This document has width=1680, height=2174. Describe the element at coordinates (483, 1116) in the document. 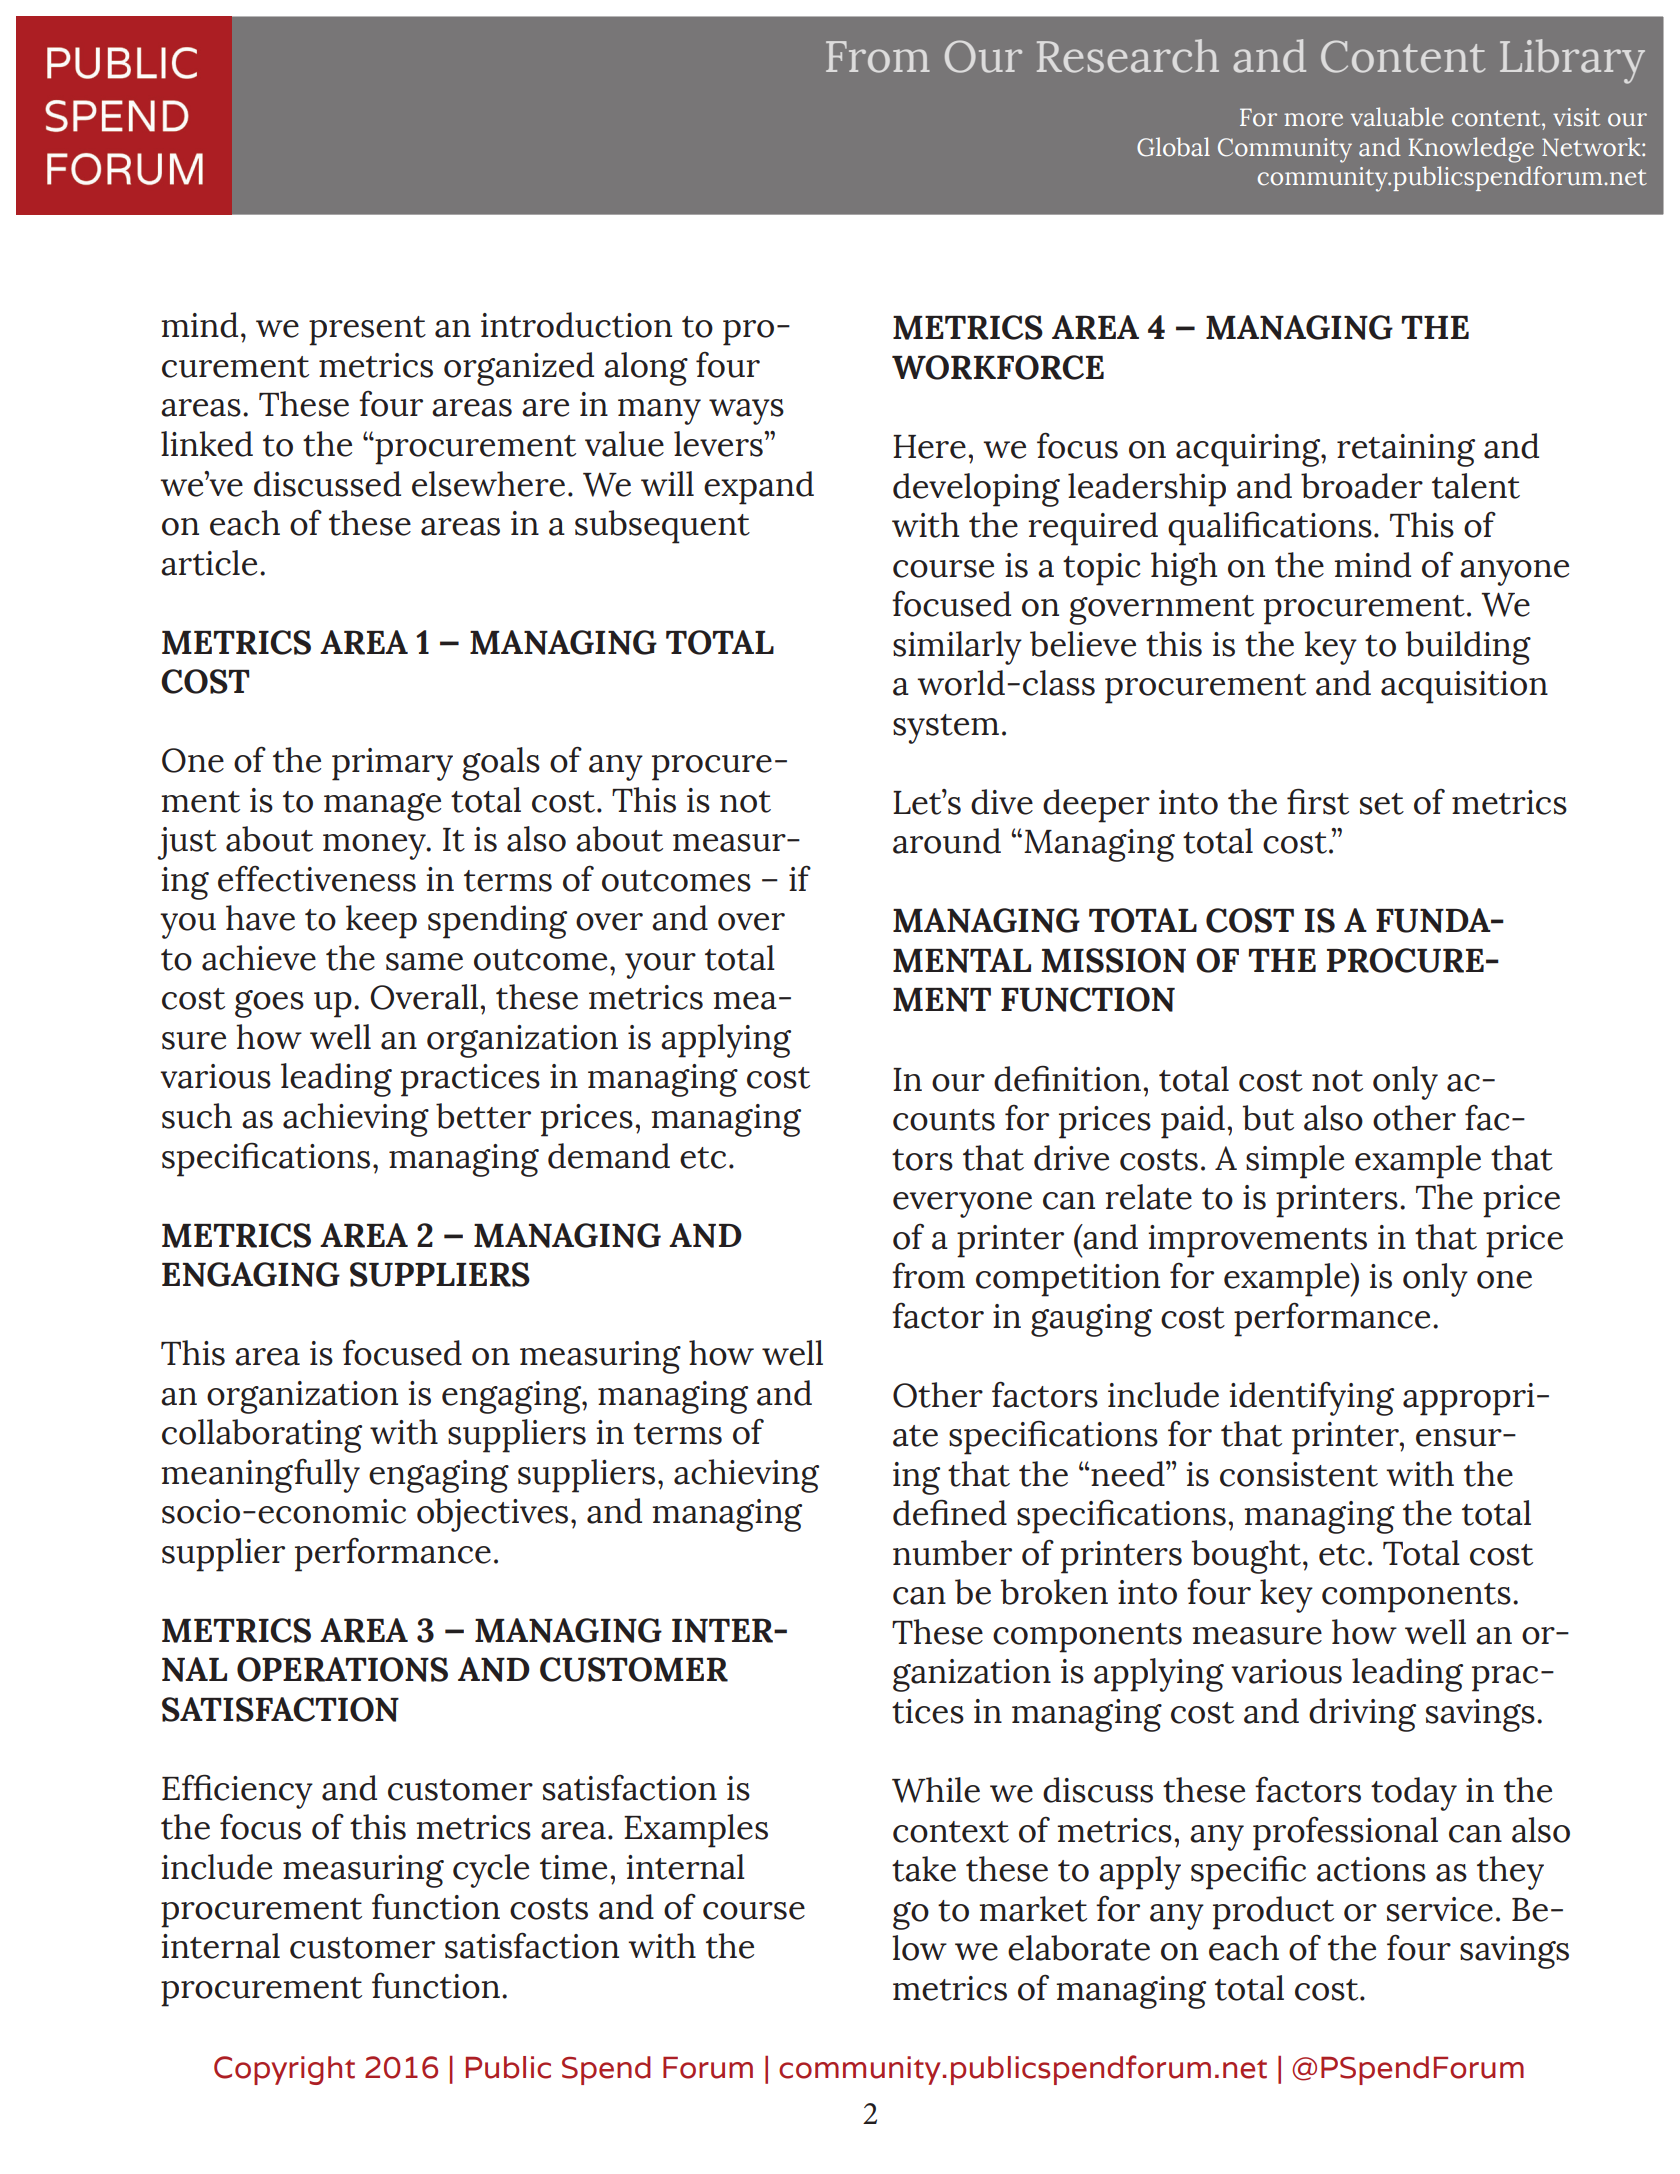

I see `better` at that location.
